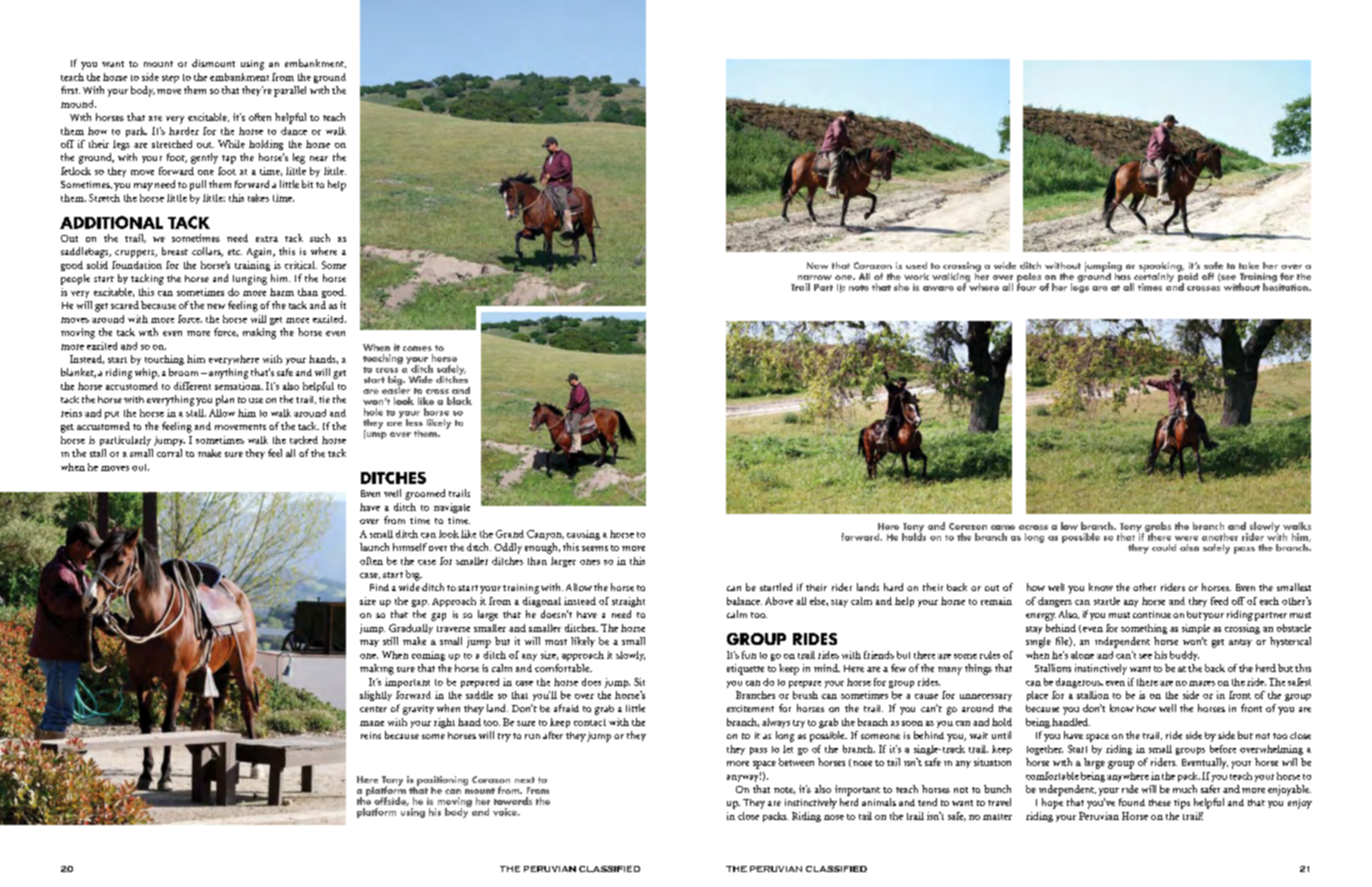  I want to click on positioning, so click(442, 782).
